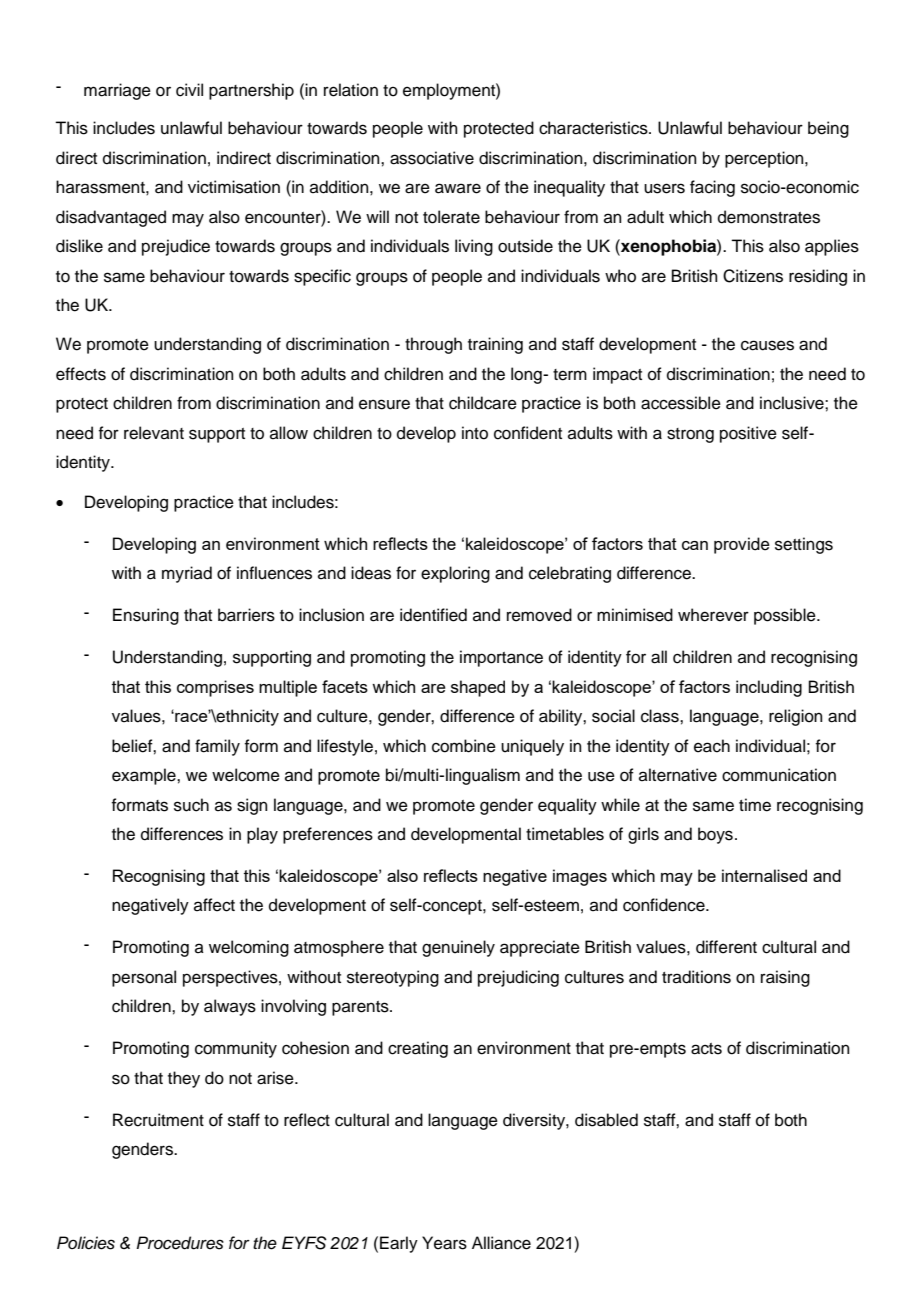 This document has height=1308, width=924. Describe the element at coordinates (455, 574) in the document. I see `exploring` at that location.
